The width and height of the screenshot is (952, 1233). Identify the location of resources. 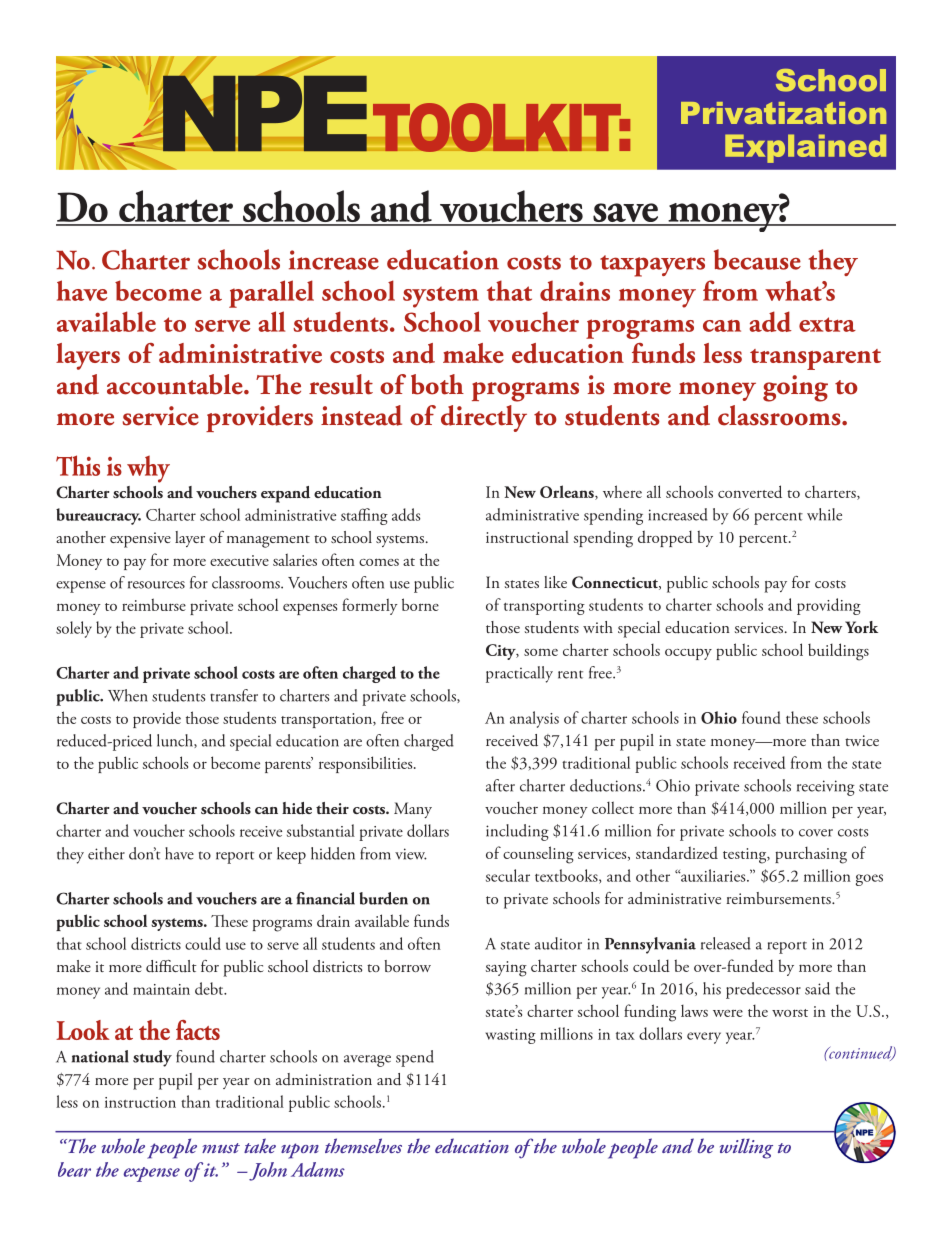
(156, 585).
